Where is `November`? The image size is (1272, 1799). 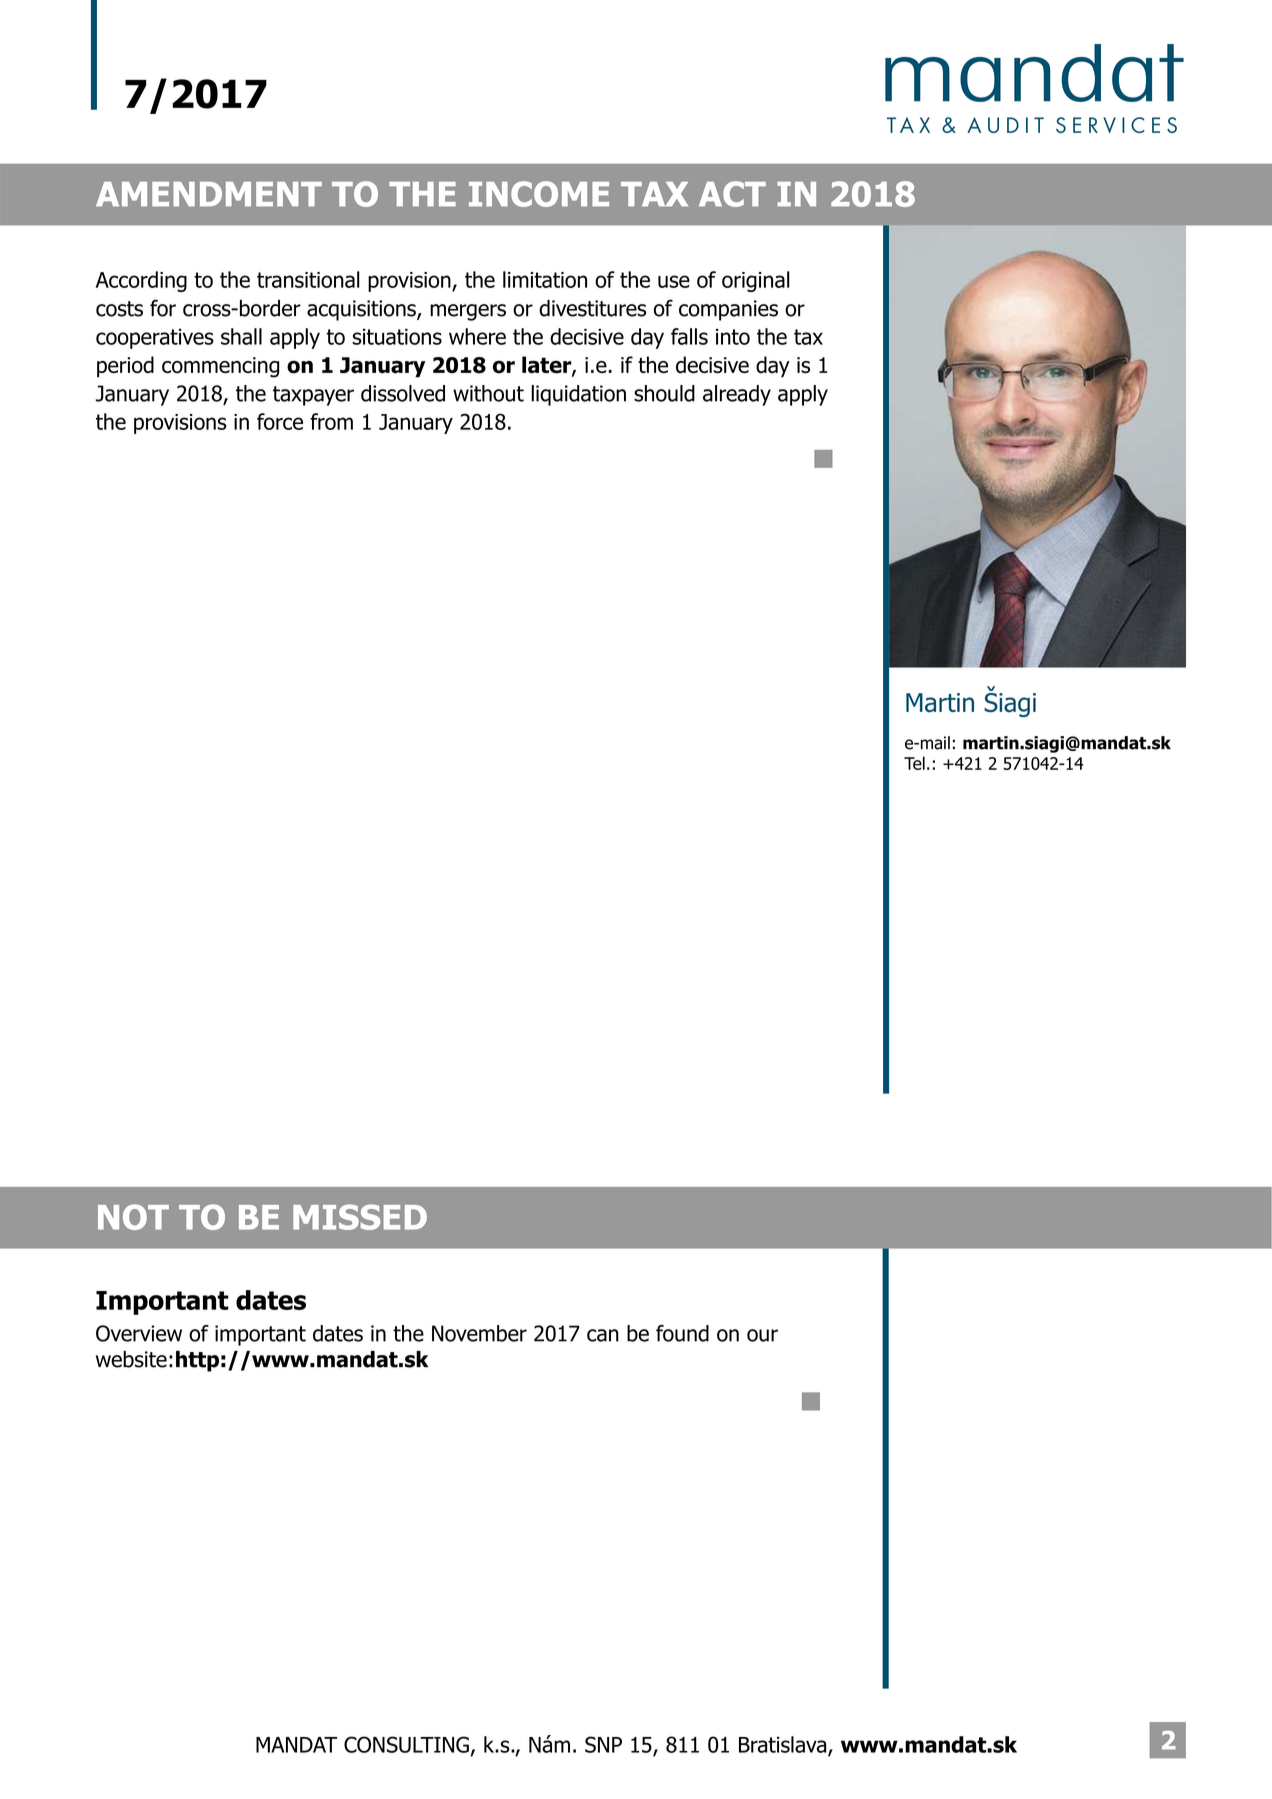 November is located at coordinates (479, 1333).
